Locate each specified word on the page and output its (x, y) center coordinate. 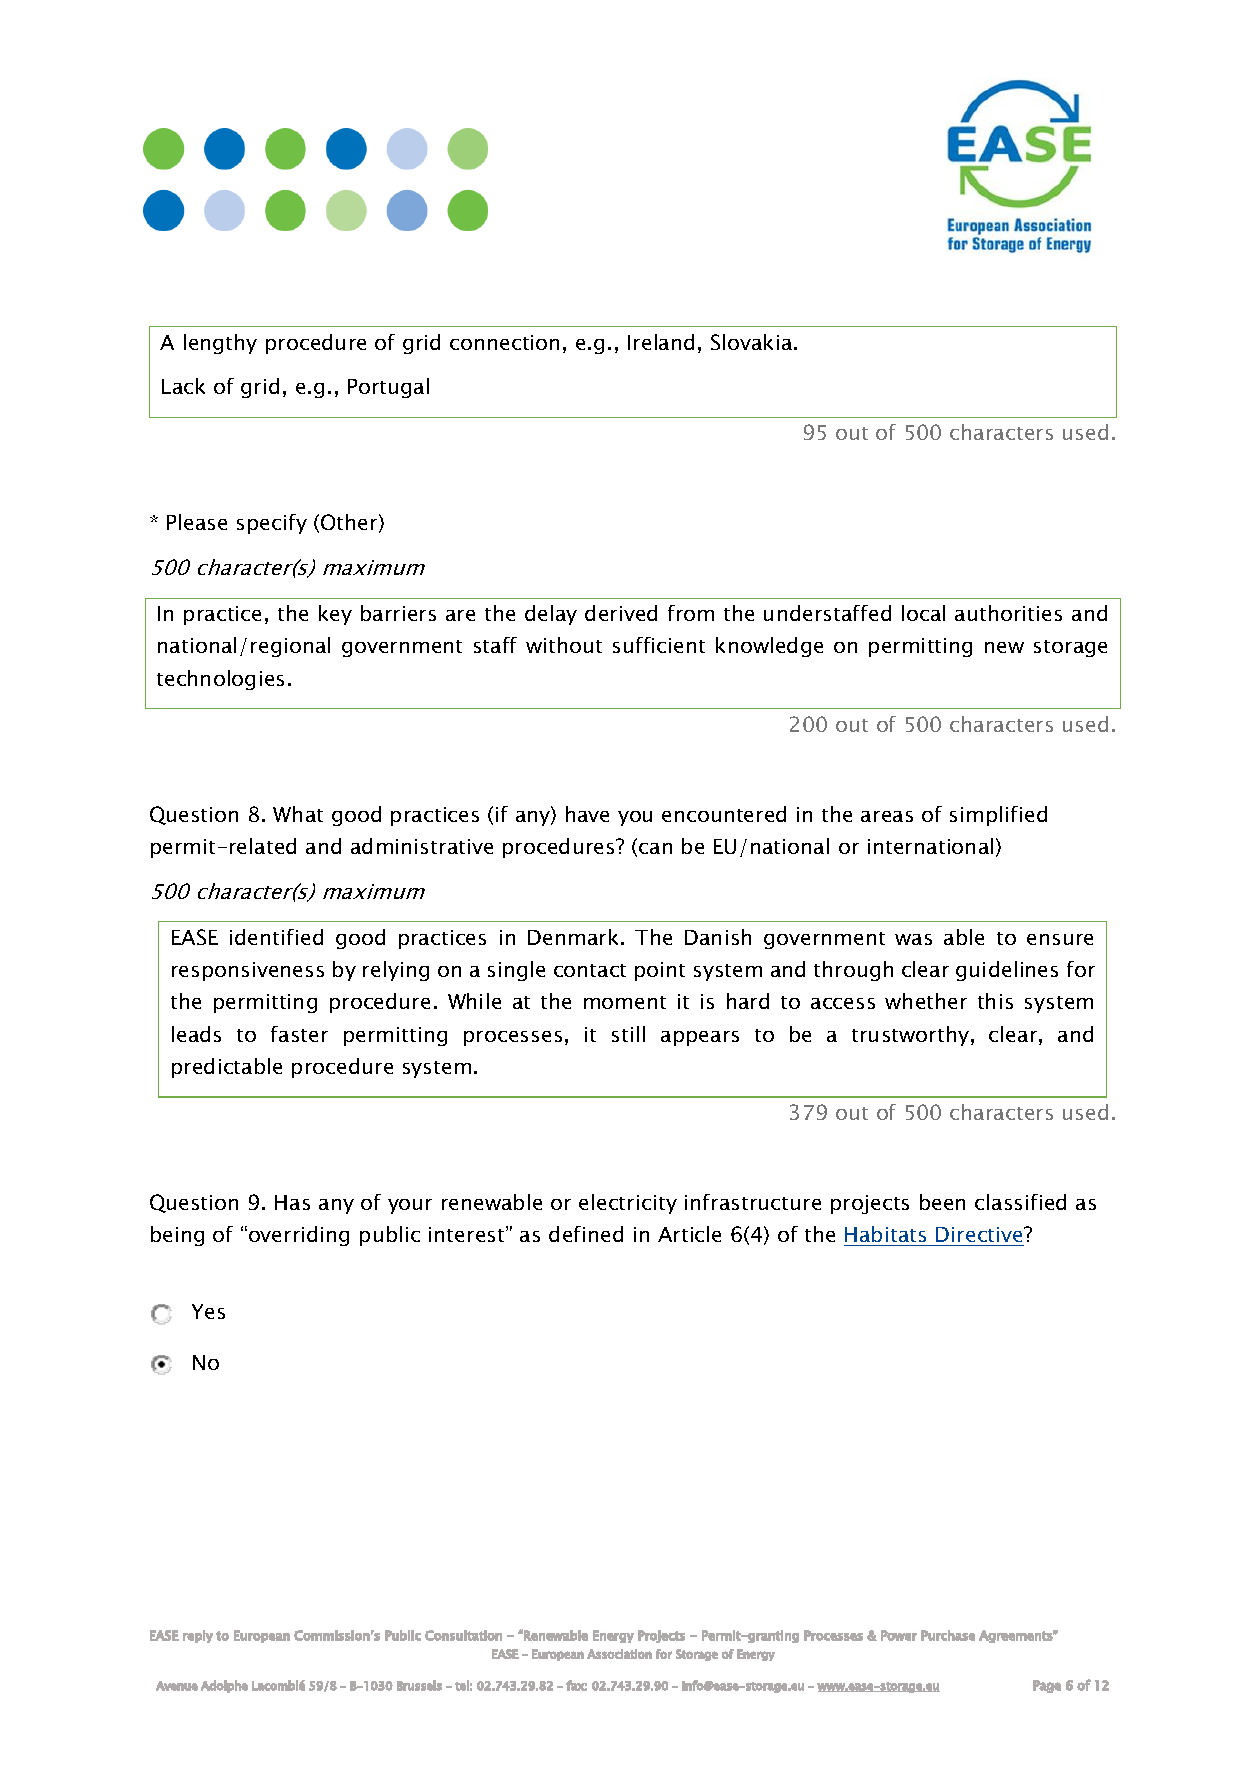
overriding (299, 1236)
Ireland (661, 342)
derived (621, 613)
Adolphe (224, 1686)
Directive (980, 1234)
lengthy (220, 344)
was (913, 939)
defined (586, 1234)
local (923, 613)
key (335, 615)
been (942, 1202)
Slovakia (753, 342)
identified (276, 937)
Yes (208, 1311)
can (655, 848)
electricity (628, 1204)
